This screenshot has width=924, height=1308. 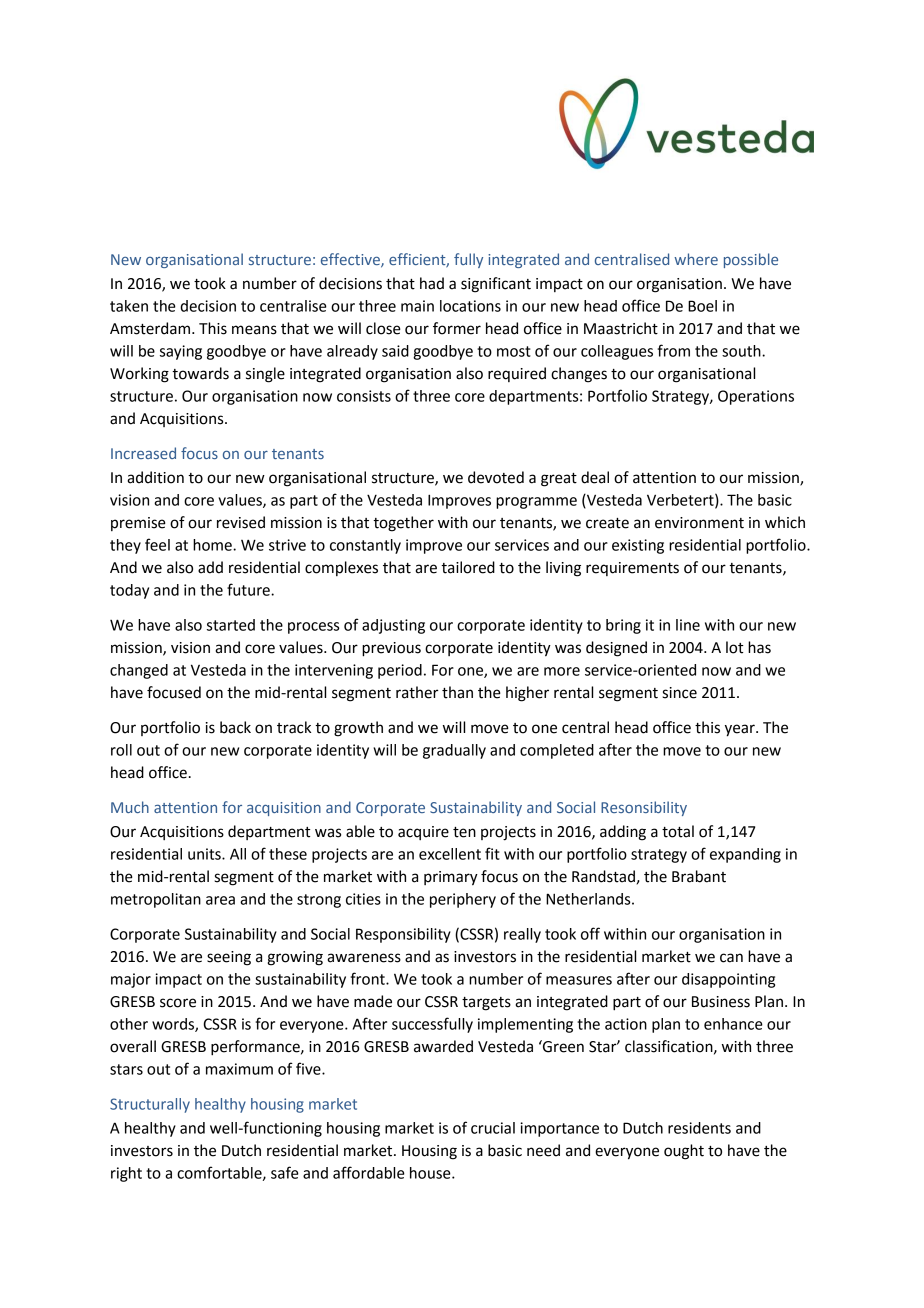 I want to click on disappointing, so click(x=728, y=980).
